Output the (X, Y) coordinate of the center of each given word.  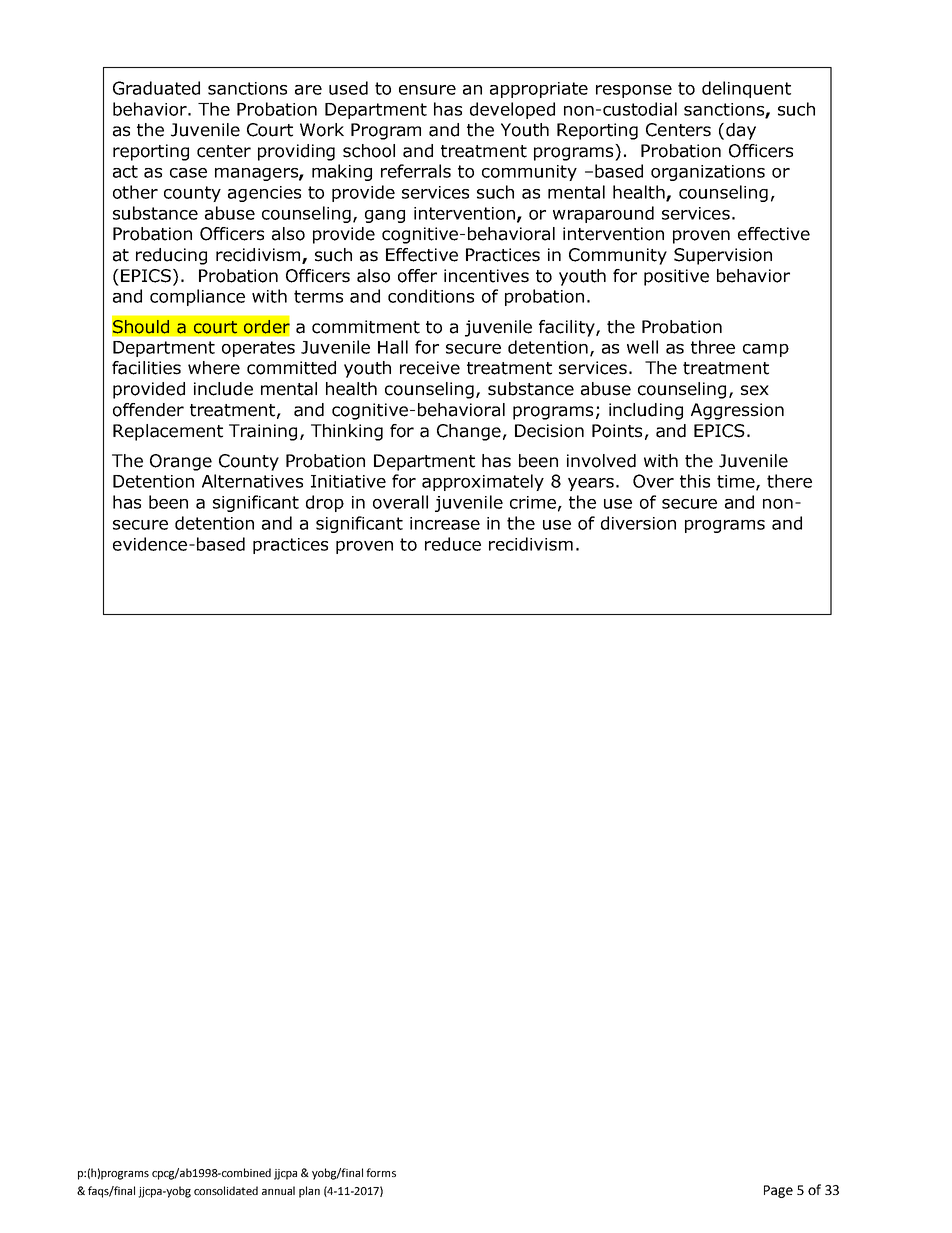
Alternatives (252, 481)
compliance (197, 297)
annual (278, 1190)
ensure (427, 90)
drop (325, 503)
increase (445, 523)
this (695, 481)
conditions (431, 296)
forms (381, 1172)
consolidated (226, 1190)
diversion (638, 523)
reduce (453, 544)
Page (778, 1191)
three (713, 347)
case (188, 173)
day (741, 131)
